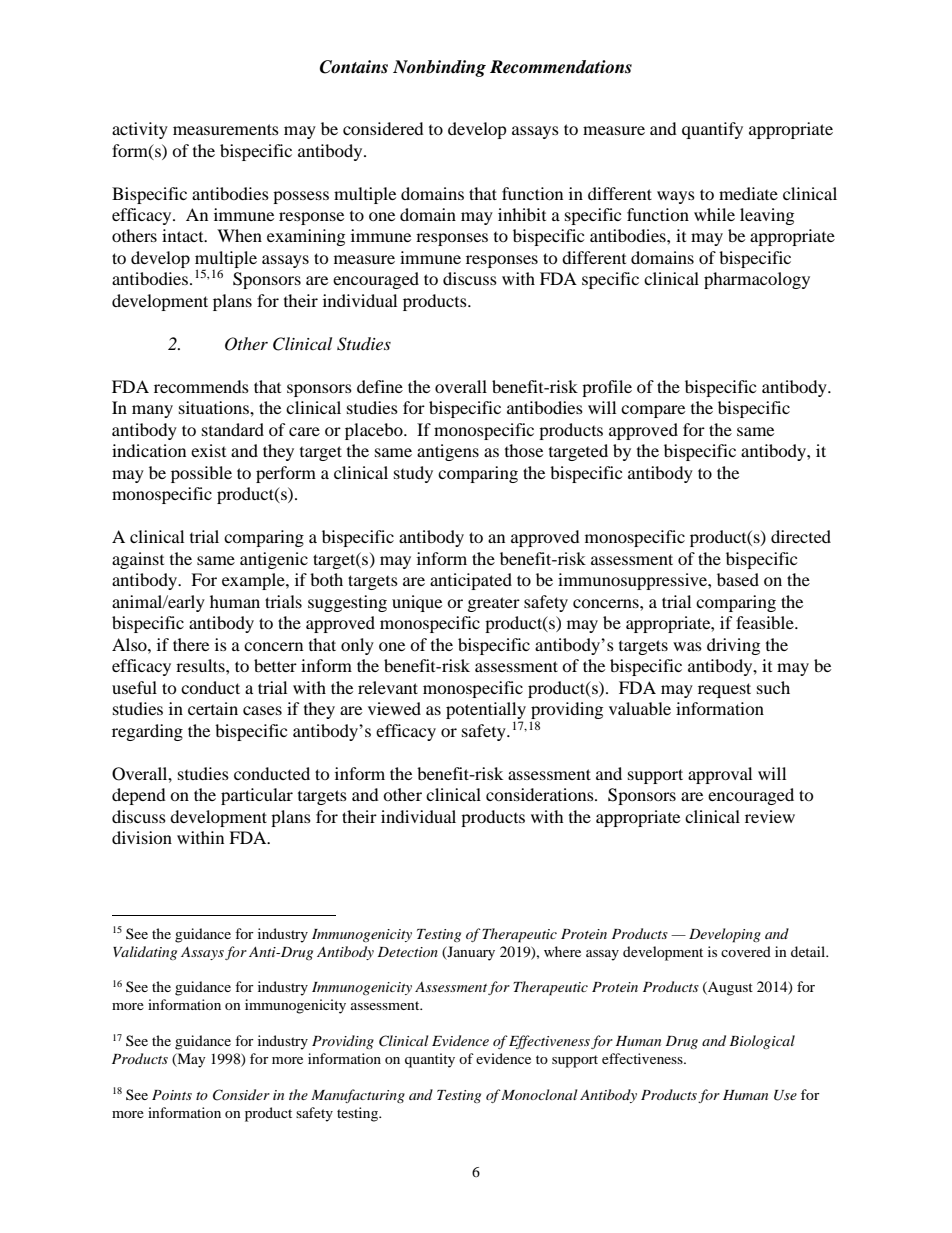  Describe the element at coordinates (720, 775) in the document. I see `approval` at that location.
